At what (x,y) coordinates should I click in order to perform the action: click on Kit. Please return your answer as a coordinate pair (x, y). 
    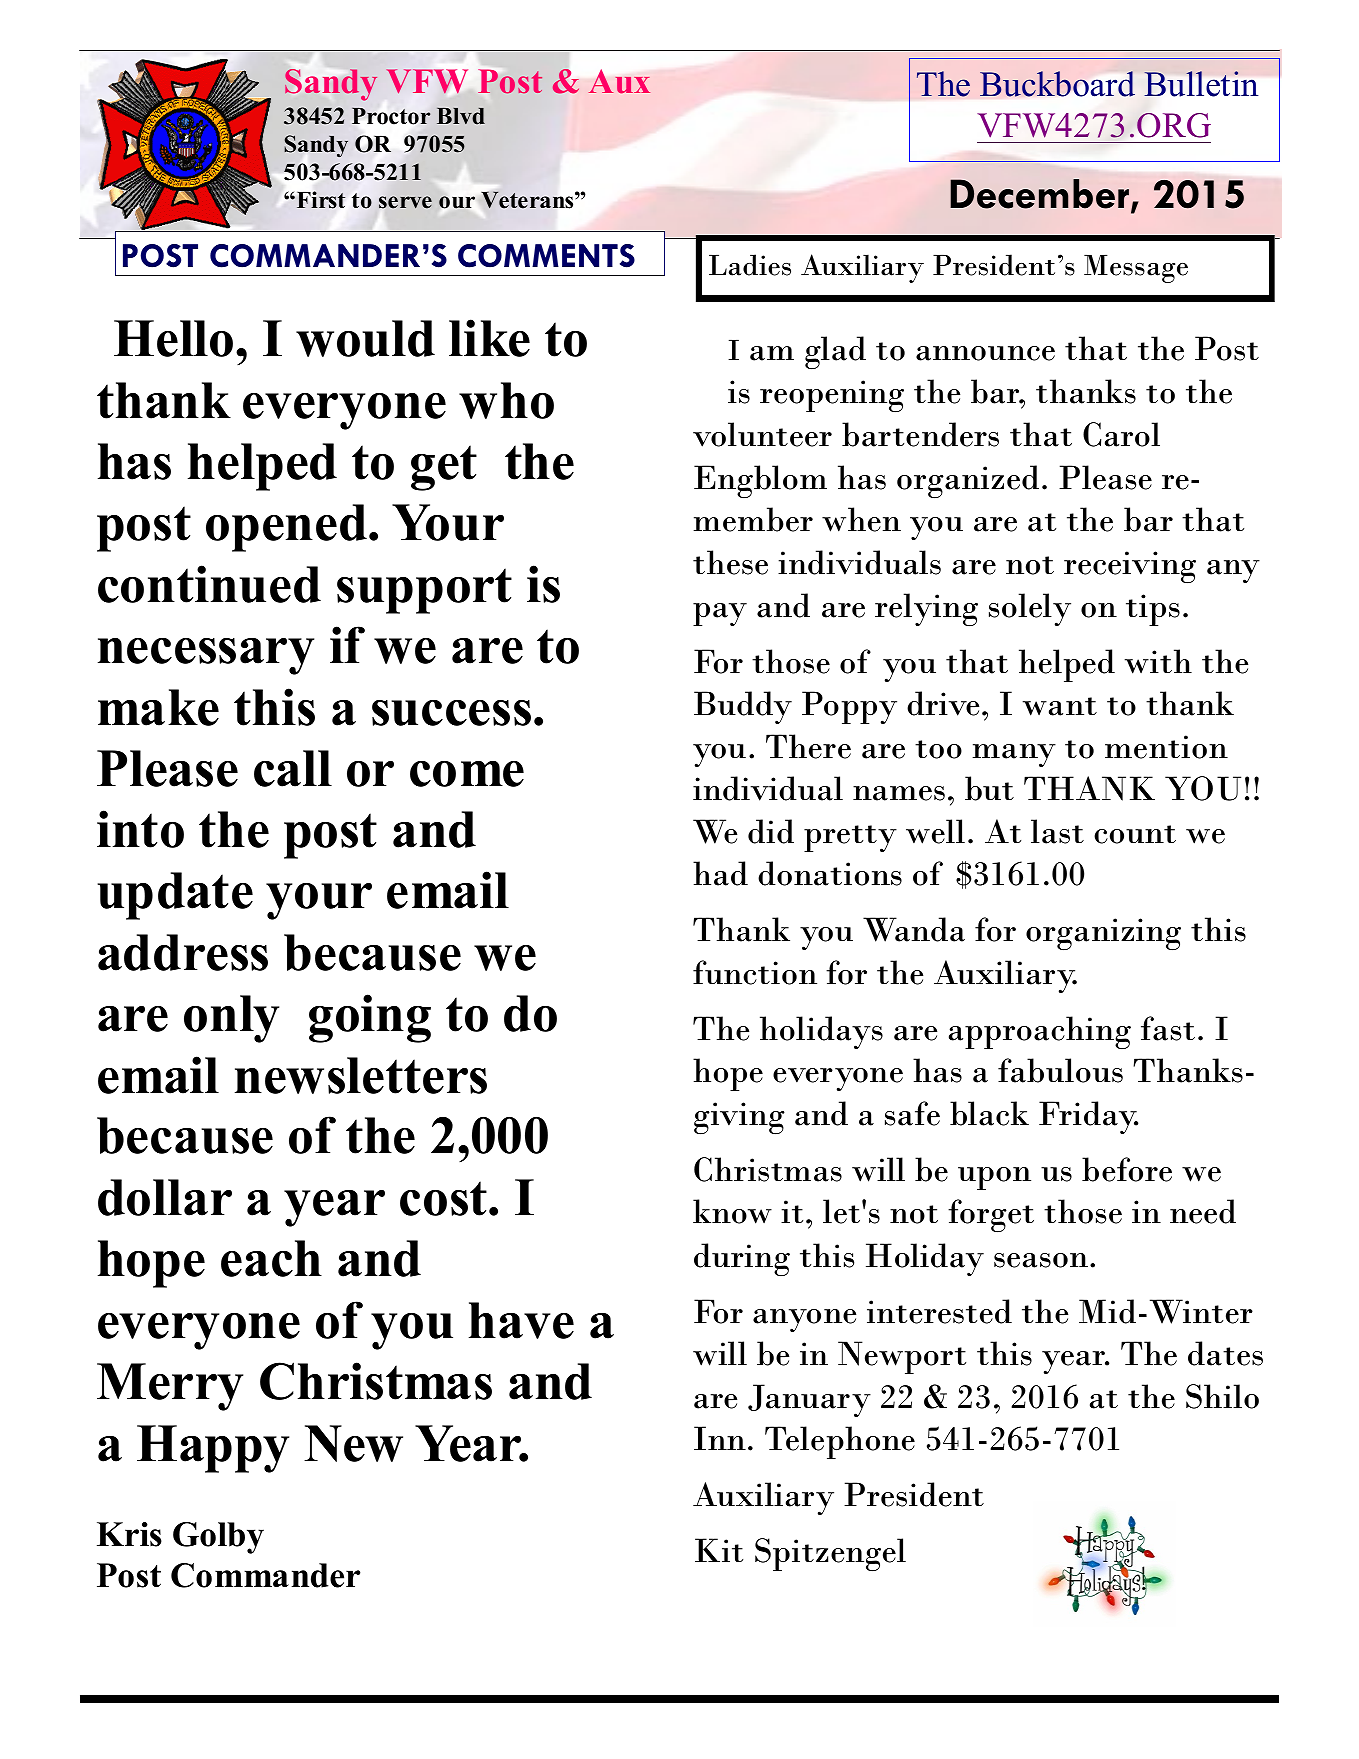
    Looking at the image, I should click on (719, 1550).
